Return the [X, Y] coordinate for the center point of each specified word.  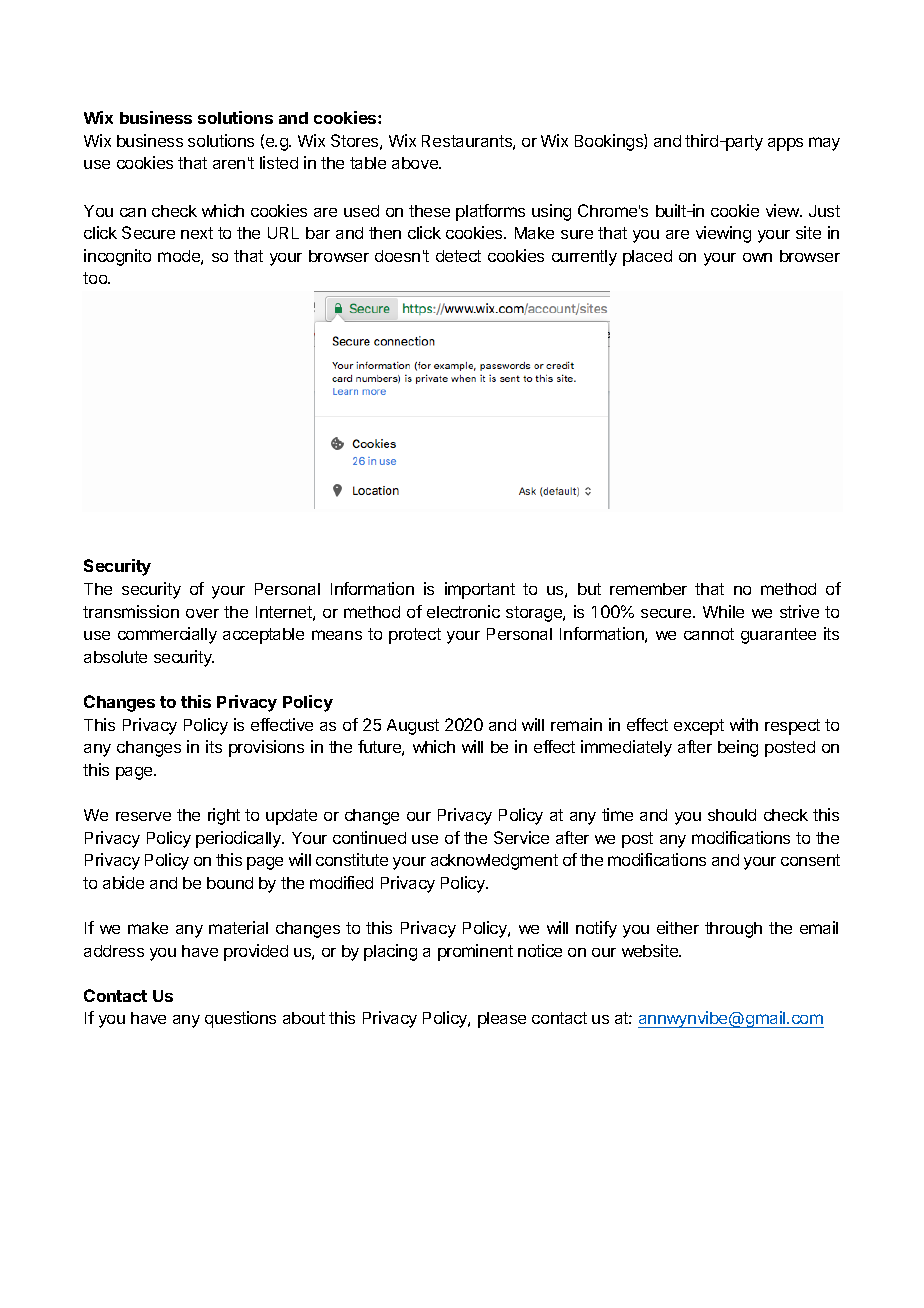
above [416, 163]
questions [240, 1019]
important [480, 590]
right [224, 816]
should [732, 815]
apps [785, 144]
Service [521, 837]
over [202, 613]
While [723, 611]
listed [279, 162]
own [757, 257]
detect [458, 256]
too [96, 278]
